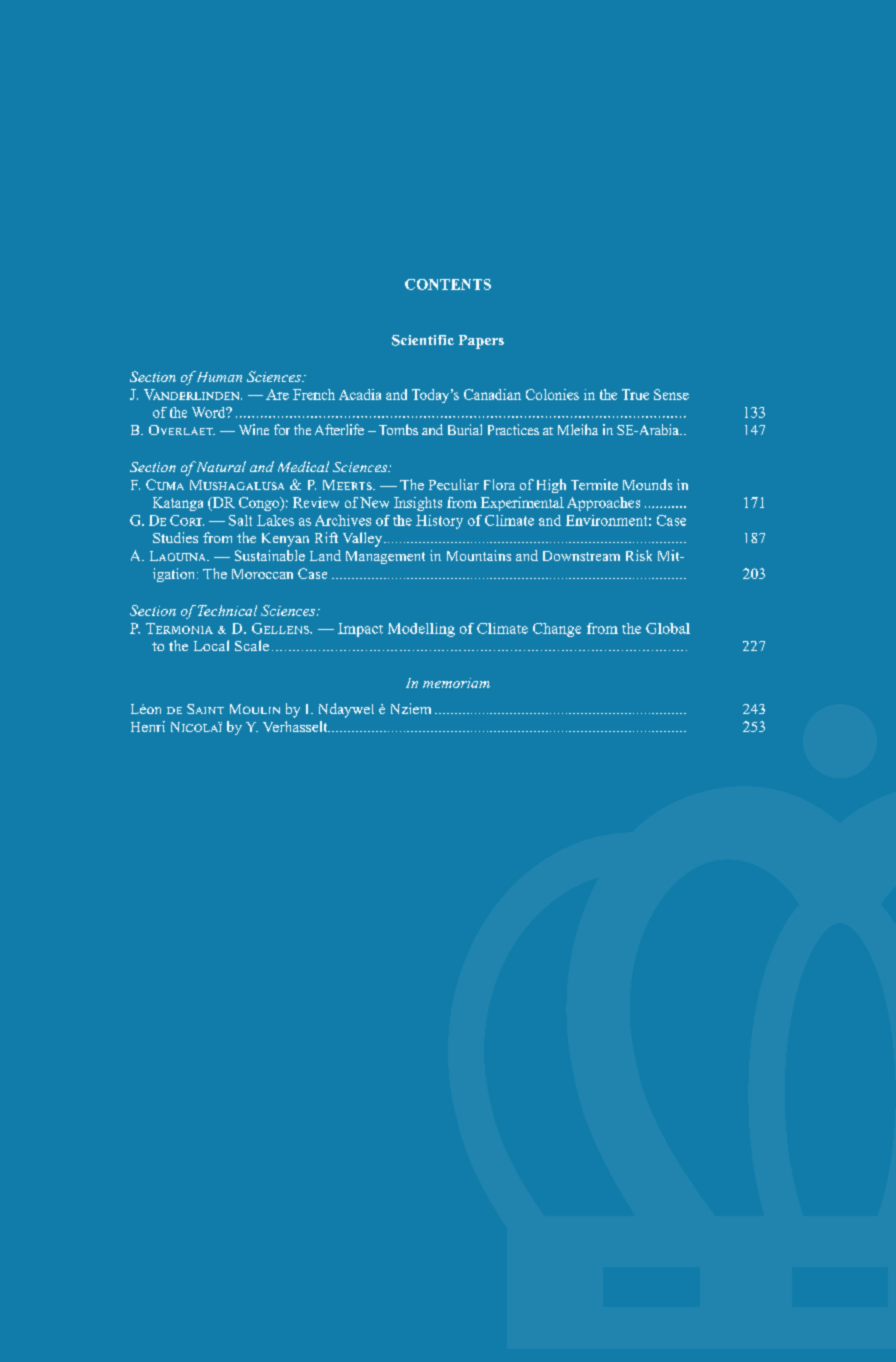  Describe the element at coordinates (211, 645) in the document. I see `Local` at that location.
